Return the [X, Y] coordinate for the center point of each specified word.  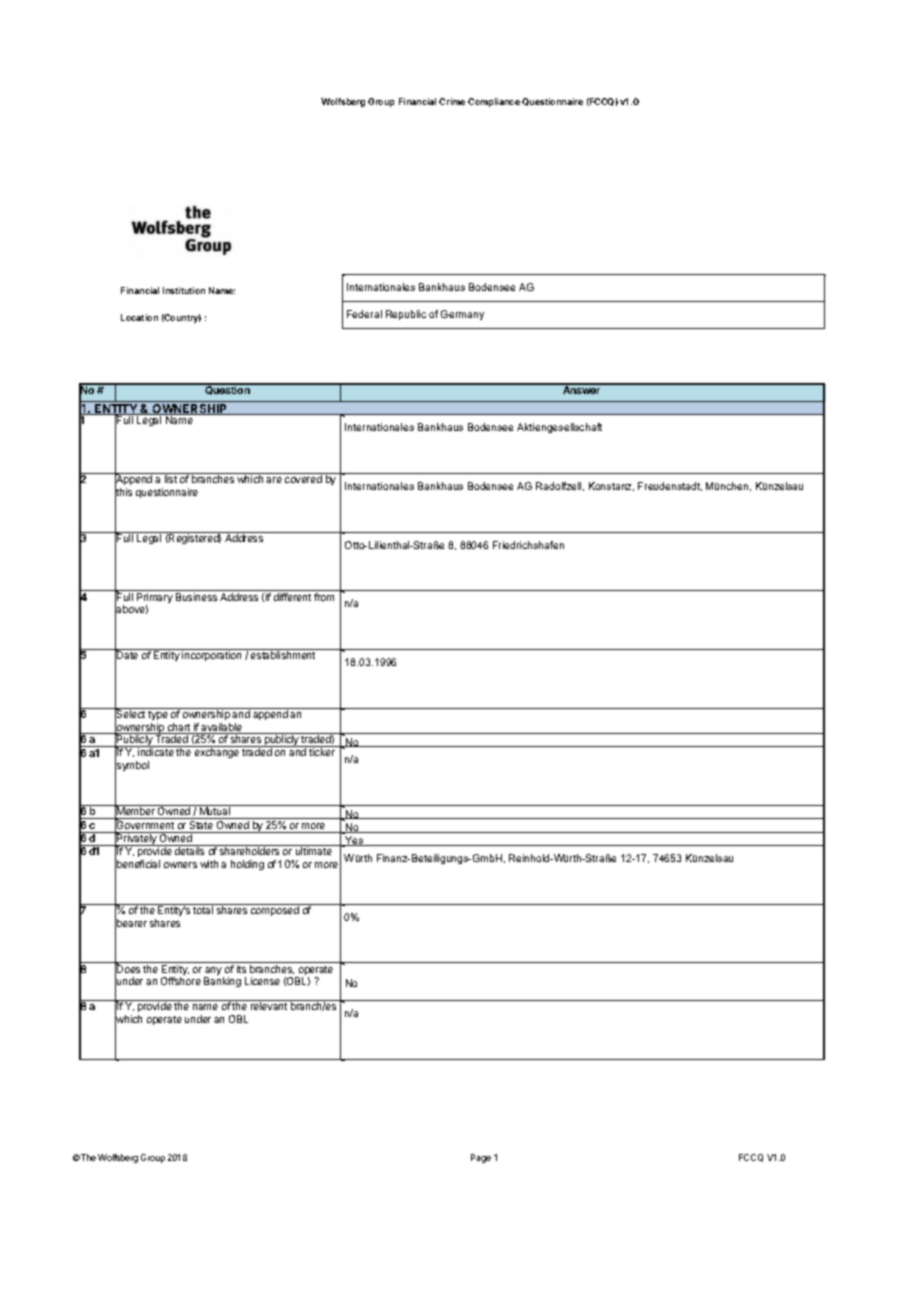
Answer [582, 389]
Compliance [494, 102]
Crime [452, 101]
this [123, 492]
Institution [184, 290]
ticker [322, 752]
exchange [217, 753]
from [324, 597]
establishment [283, 655]
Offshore [181, 981]
